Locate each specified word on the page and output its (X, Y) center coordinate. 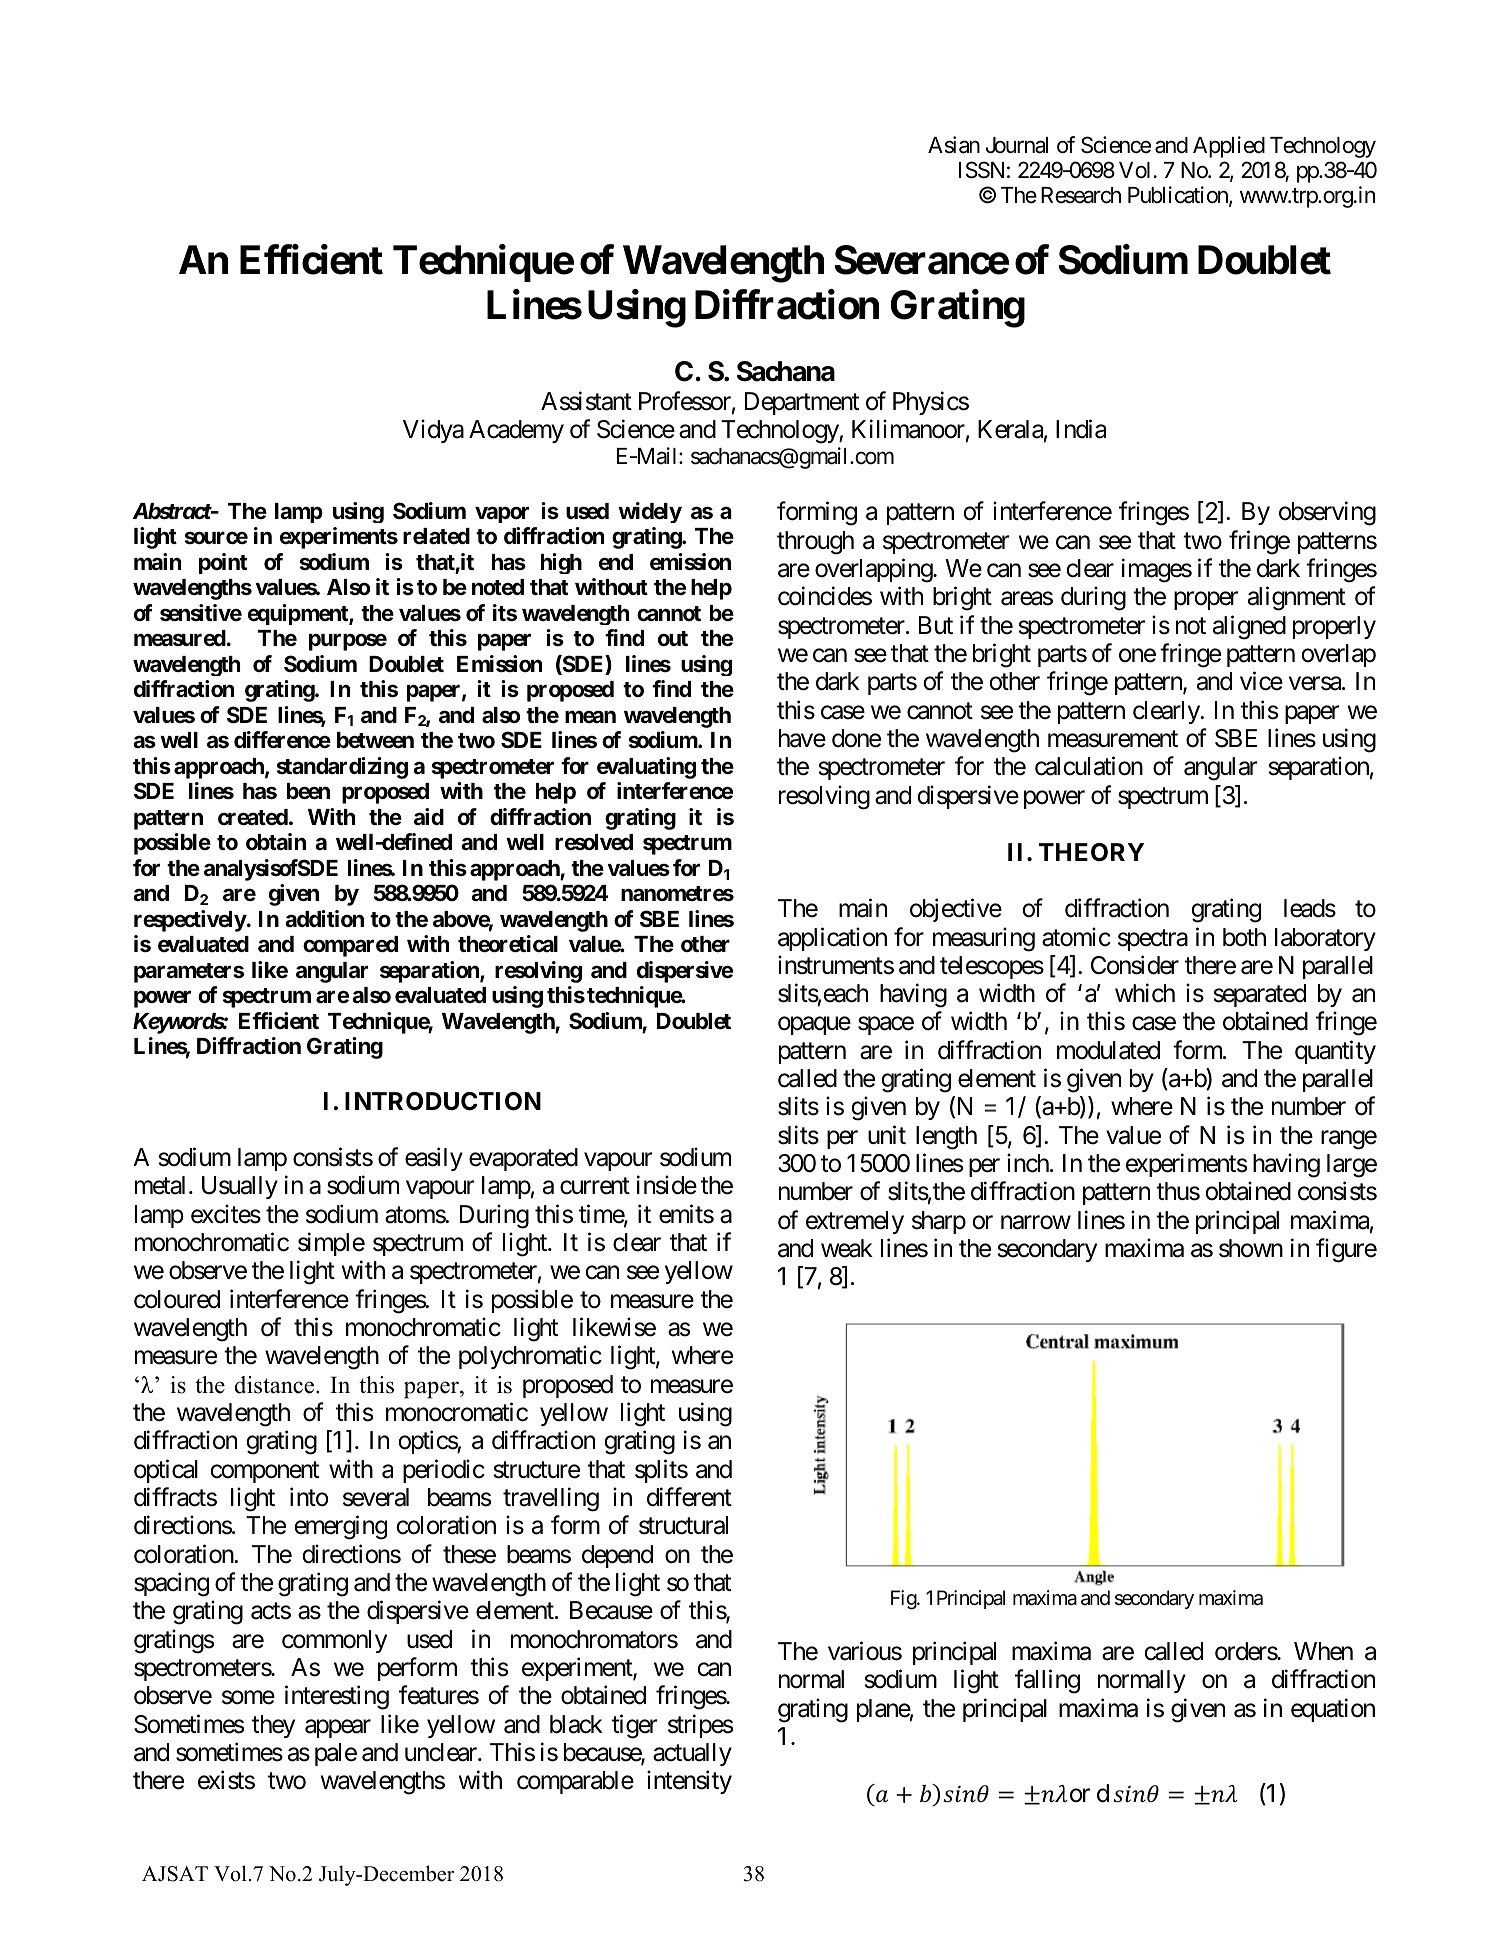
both (1244, 937)
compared (350, 946)
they (273, 1726)
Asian (954, 145)
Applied (1229, 147)
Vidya (433, 431)
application (832, 939)
